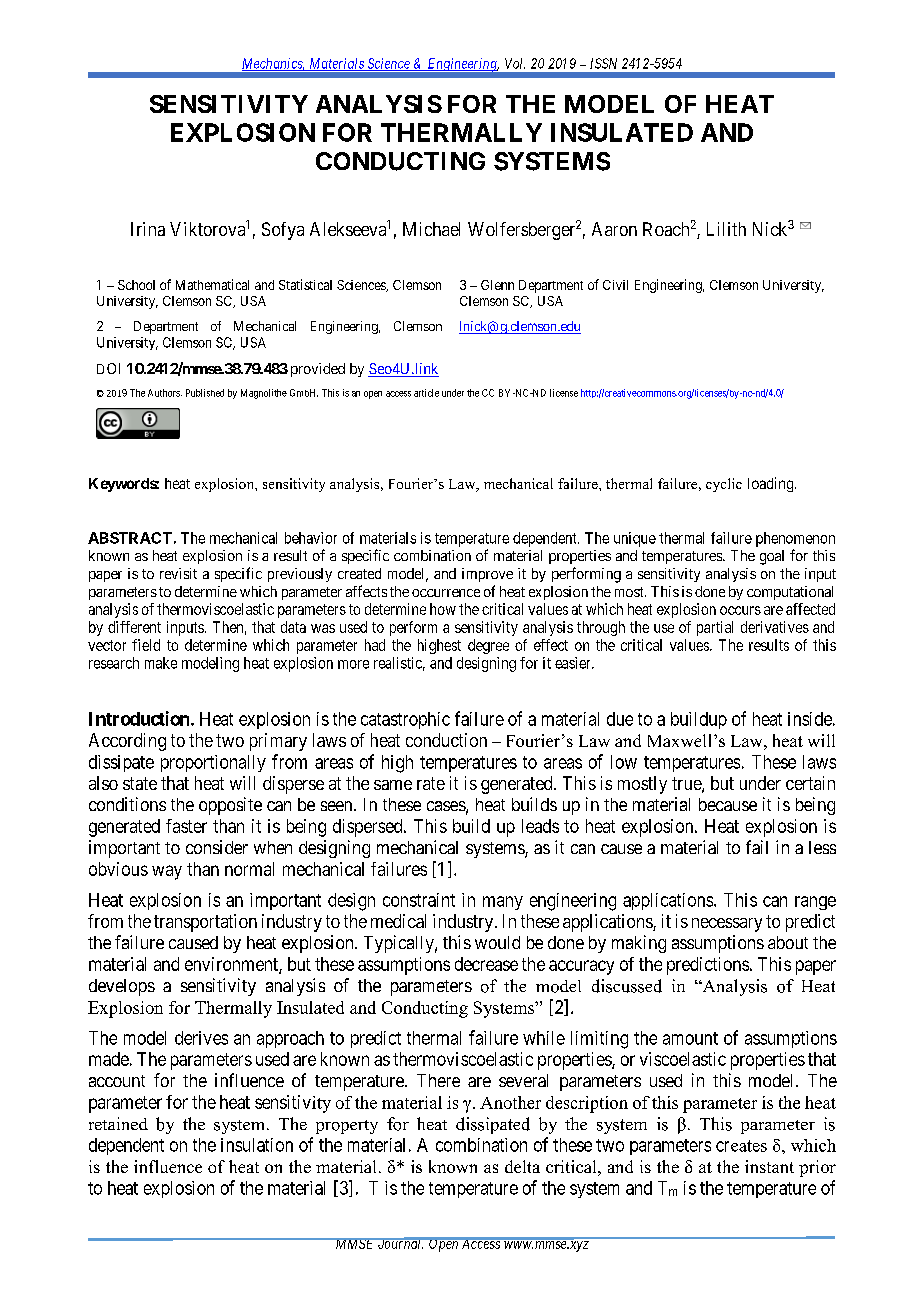 This image has height=1308, width=924. I want to click on Another, so click(510, 1102).
